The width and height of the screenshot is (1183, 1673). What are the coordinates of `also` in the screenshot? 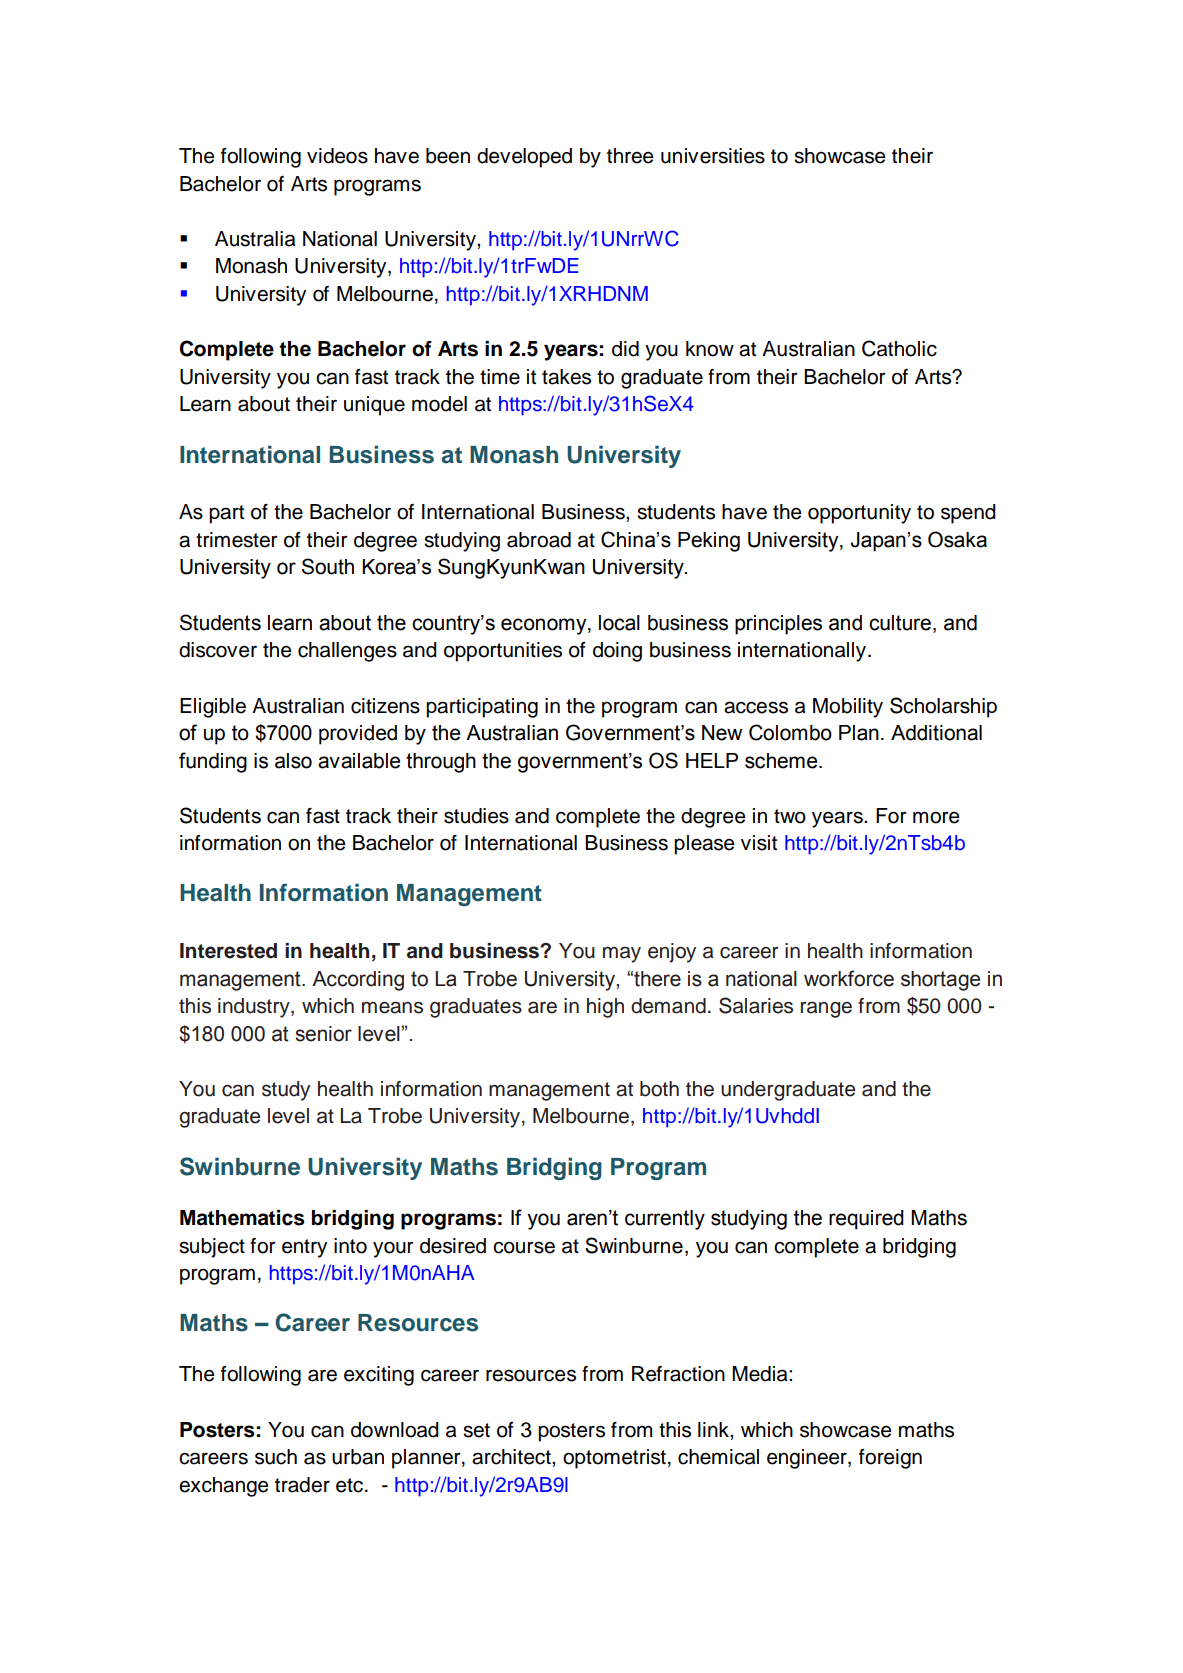 It's located at (293, 761).
